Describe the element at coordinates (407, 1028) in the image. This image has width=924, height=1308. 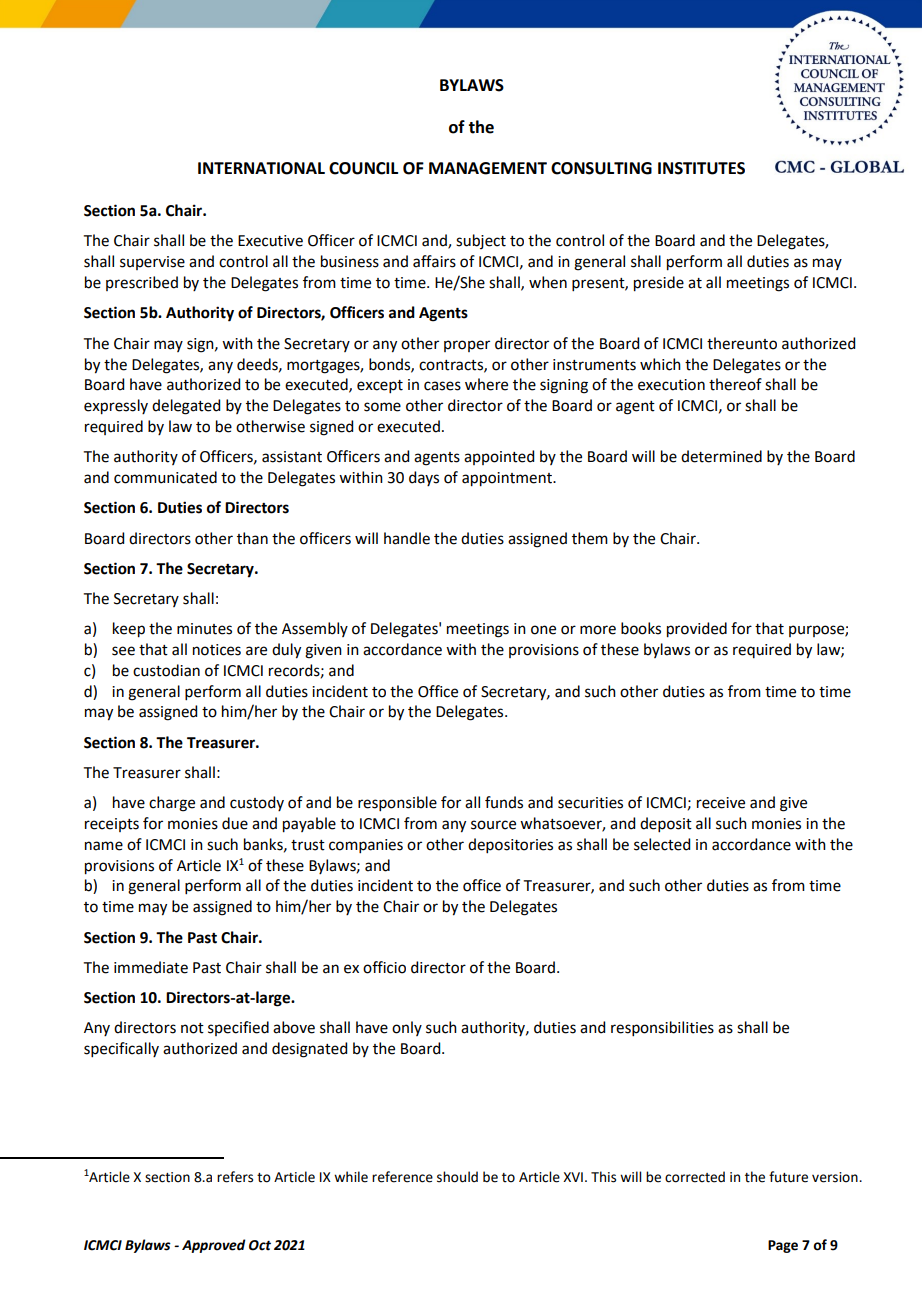
I see `only` at that location.
